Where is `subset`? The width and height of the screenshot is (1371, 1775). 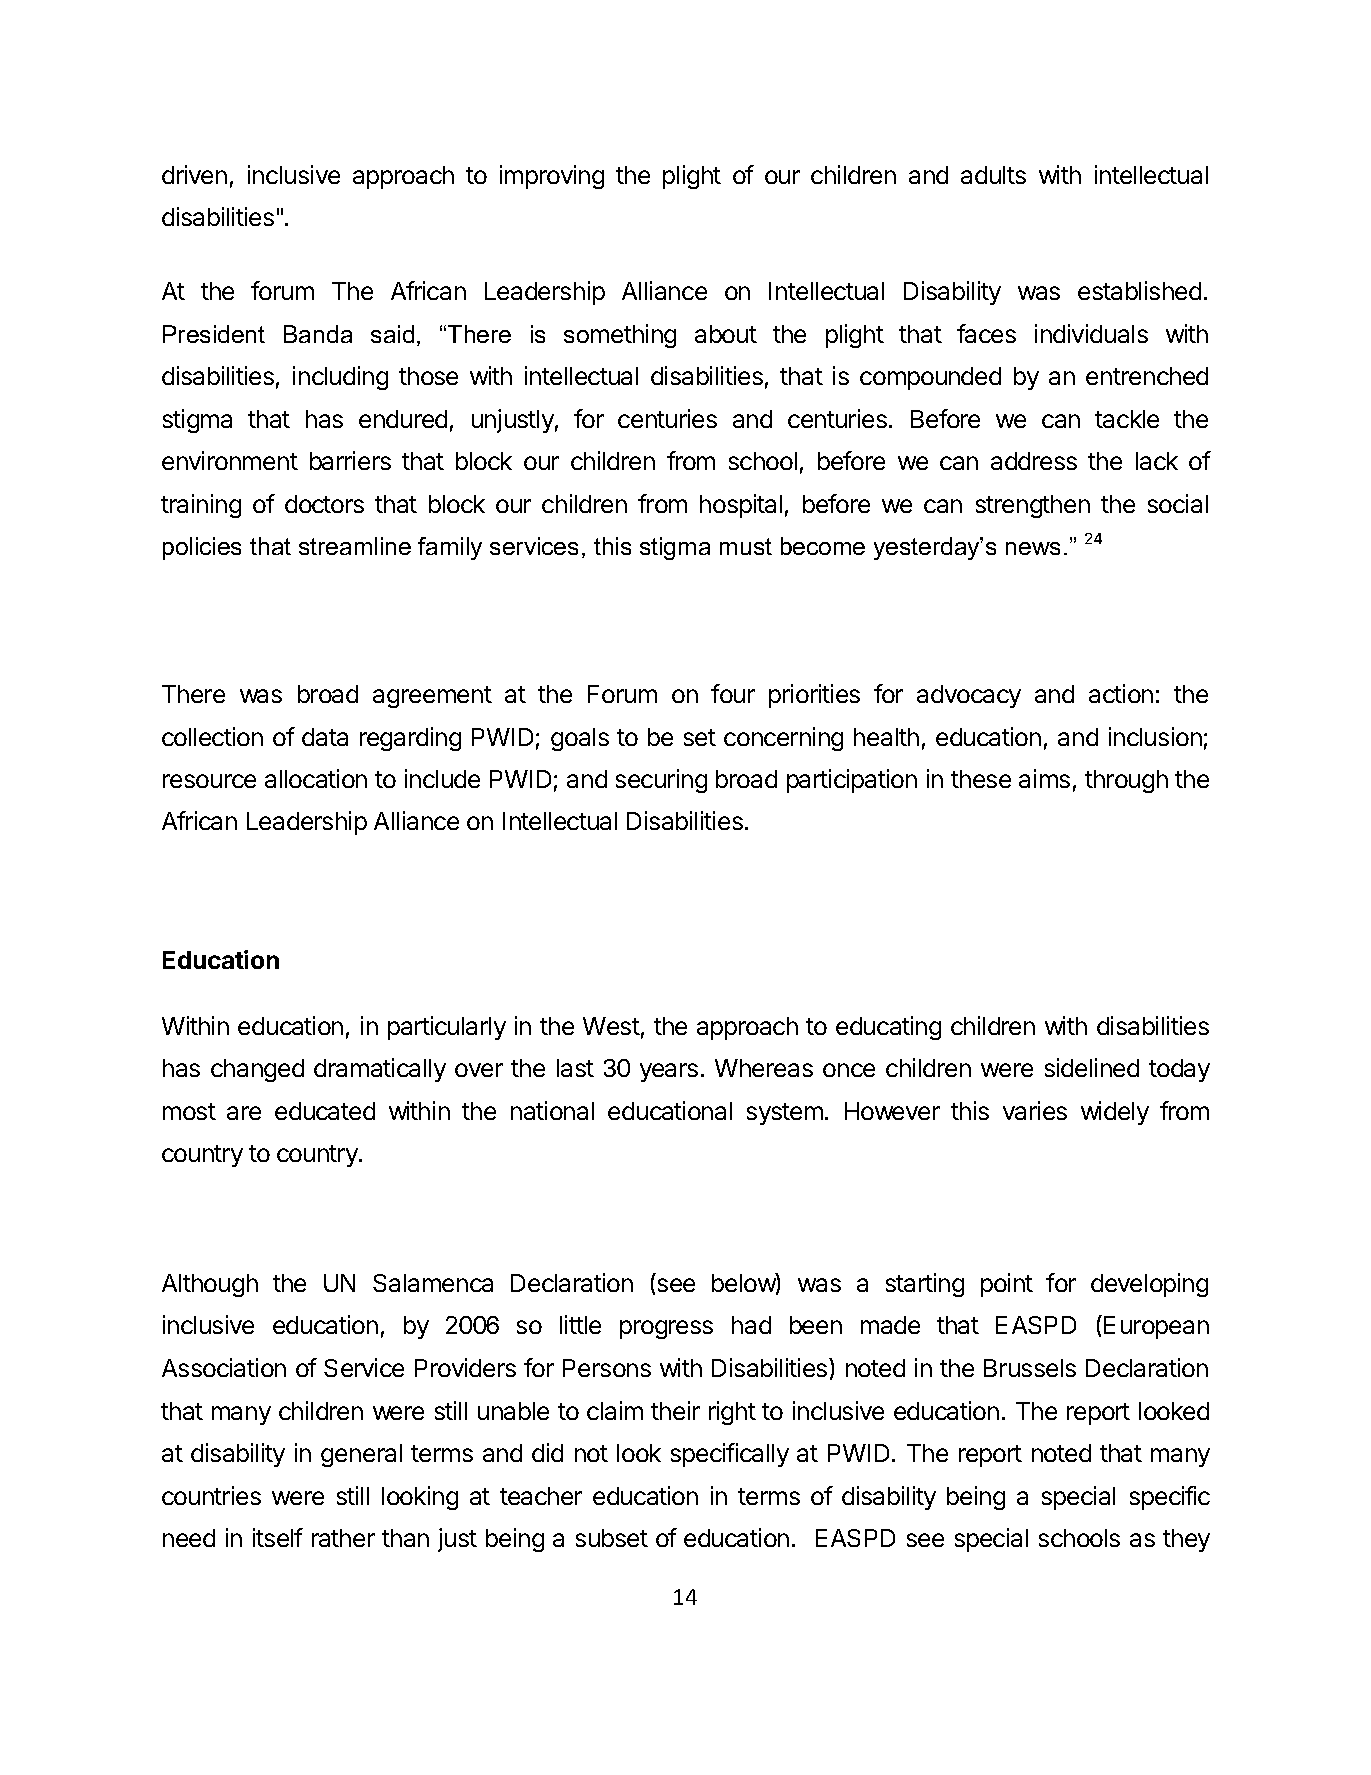 subset is located at coordinates (612, 1538).
